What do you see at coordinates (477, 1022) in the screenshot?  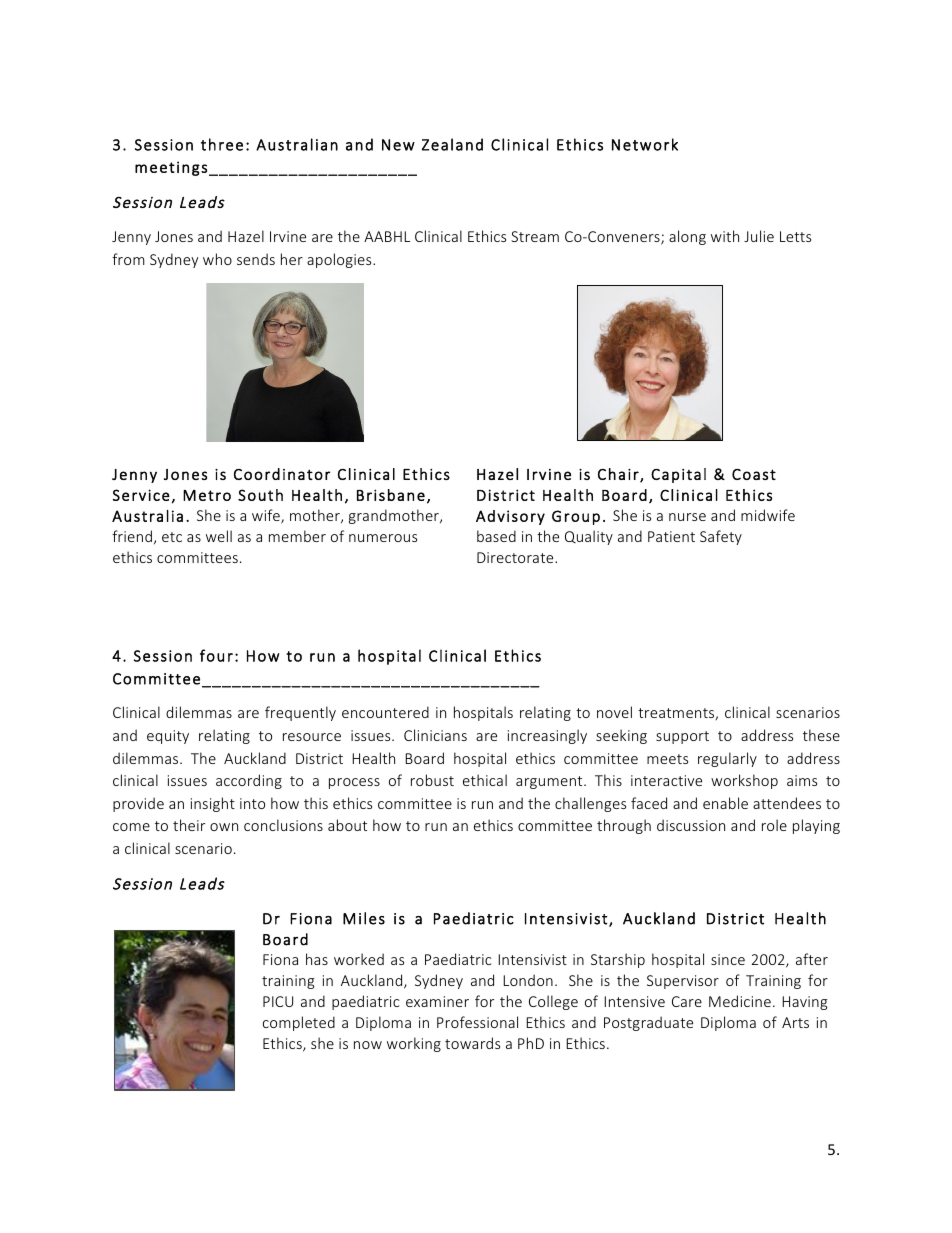 I see `Professional` at bounding box center [477, 1022].
